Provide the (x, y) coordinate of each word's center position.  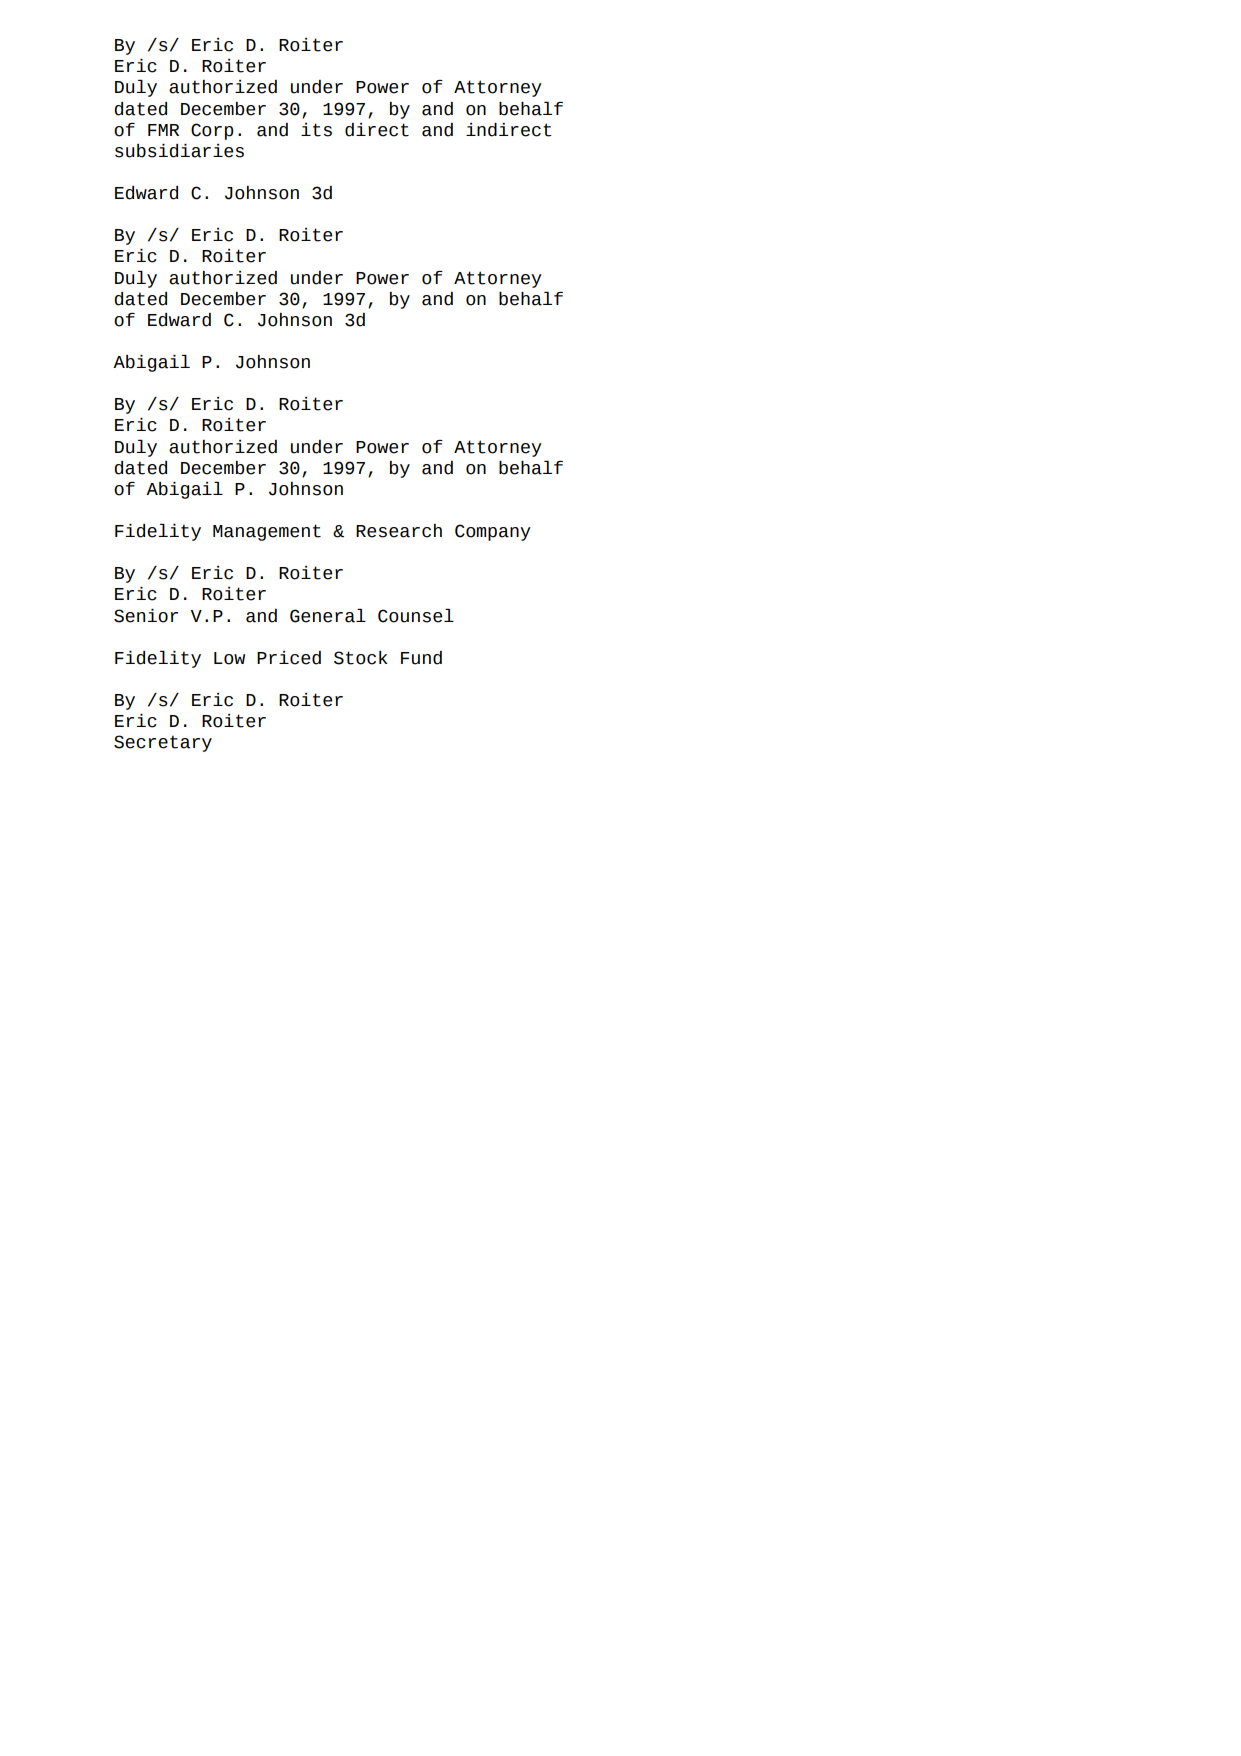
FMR (163, 130)
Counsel (416, 616)
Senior (146, 616)
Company (493, 532)
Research (399, 531)
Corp (212, 131)
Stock (360, 658)
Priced (289, 658)
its (316, 130)
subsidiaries (179, 151)
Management (267, 532)
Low (229, 658)
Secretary (163, 743)
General (328, 616)
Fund (421, 658)
